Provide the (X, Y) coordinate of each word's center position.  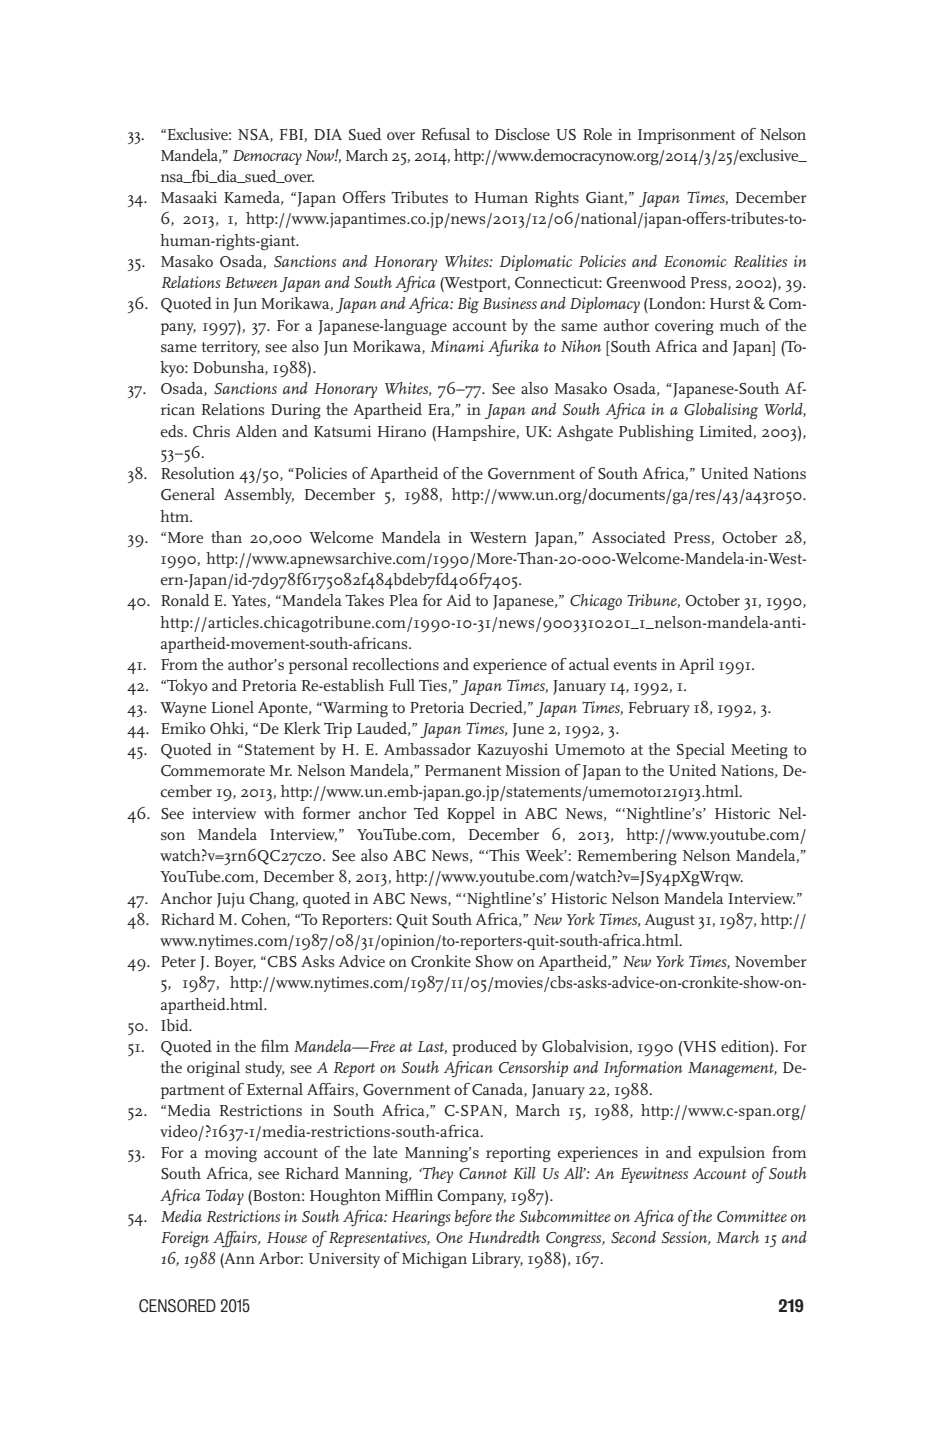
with (279, 813)
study (264, 1069)
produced (484, 1048)
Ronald (185, 600)
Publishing (656, 433)
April (696, 666)
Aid (458, 600)
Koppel (471, 815)
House (287, 1237)
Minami (457, 346)
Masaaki (189, 197)
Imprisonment (686, 136)
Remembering (627, 857)
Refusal (446, 134)
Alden (256, 431)
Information (643, 1069)
